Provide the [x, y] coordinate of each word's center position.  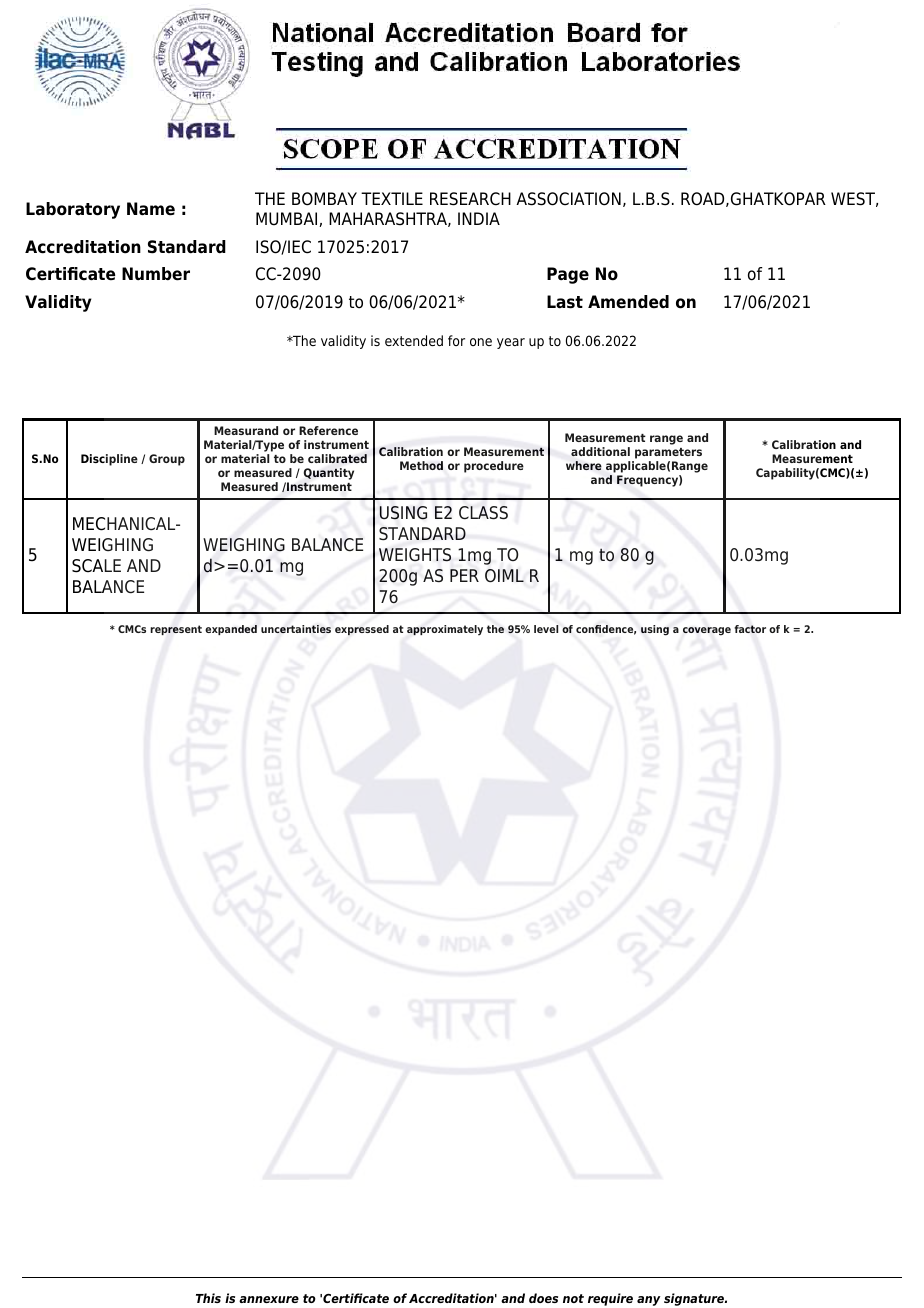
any [648, 1301]
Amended [628, 302]
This [208, 1298]
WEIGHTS [415, 555]
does [543, 1298]
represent [176, 630]
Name [151, 209]
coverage [707, 631]
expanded [231, 630]
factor [750, 629]
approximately [445, 630]
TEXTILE [392, 198]
